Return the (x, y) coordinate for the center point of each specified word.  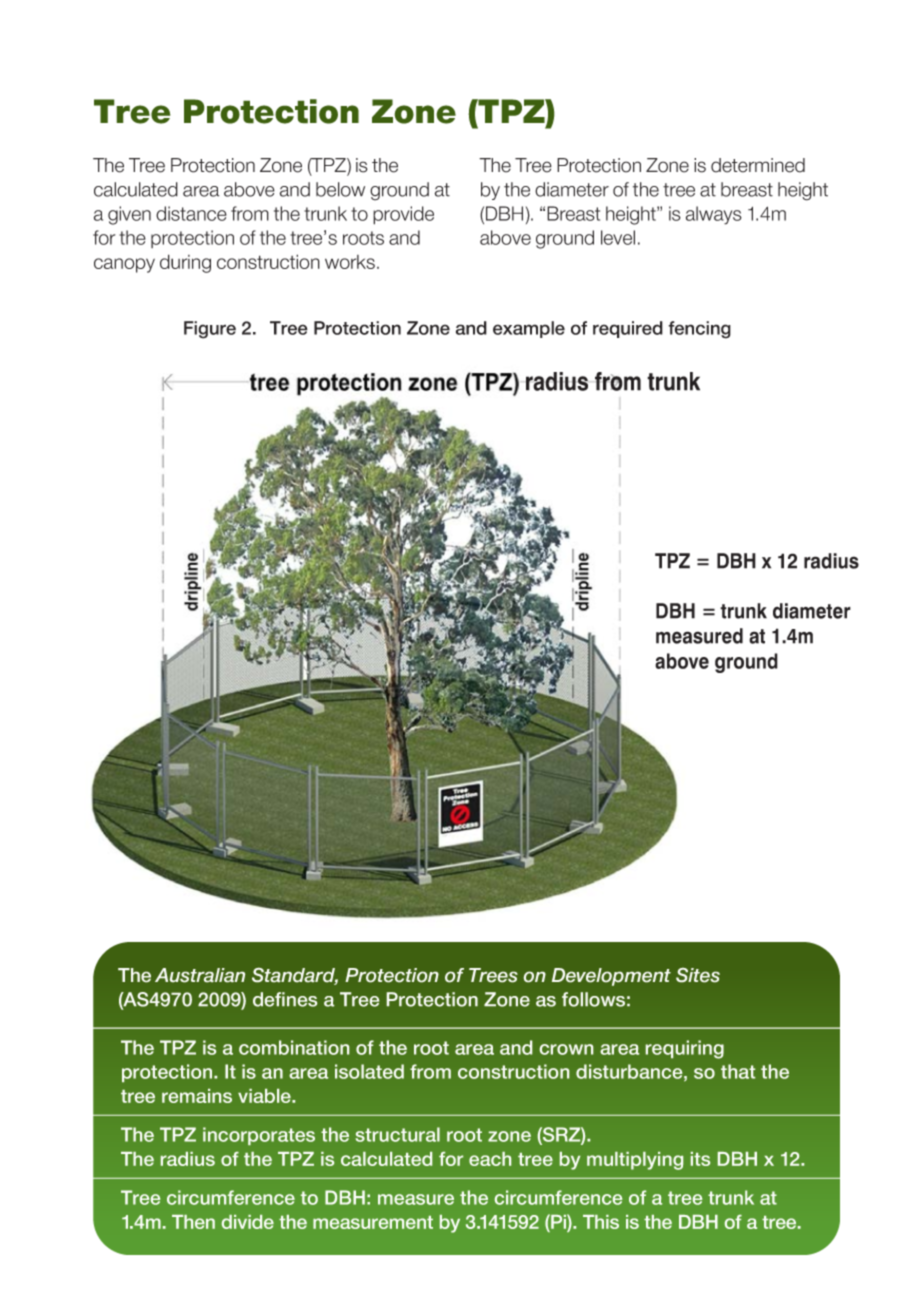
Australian (200, 975)
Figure (210, 330)
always (714, 215)
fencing (699, 330)
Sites (698, 975)
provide (403, 215)
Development (611, 977)
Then (193, 1222)
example (529, 329)
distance (191, 213)
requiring (685, 1049)
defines (285, 999)
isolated (369, 1071)
